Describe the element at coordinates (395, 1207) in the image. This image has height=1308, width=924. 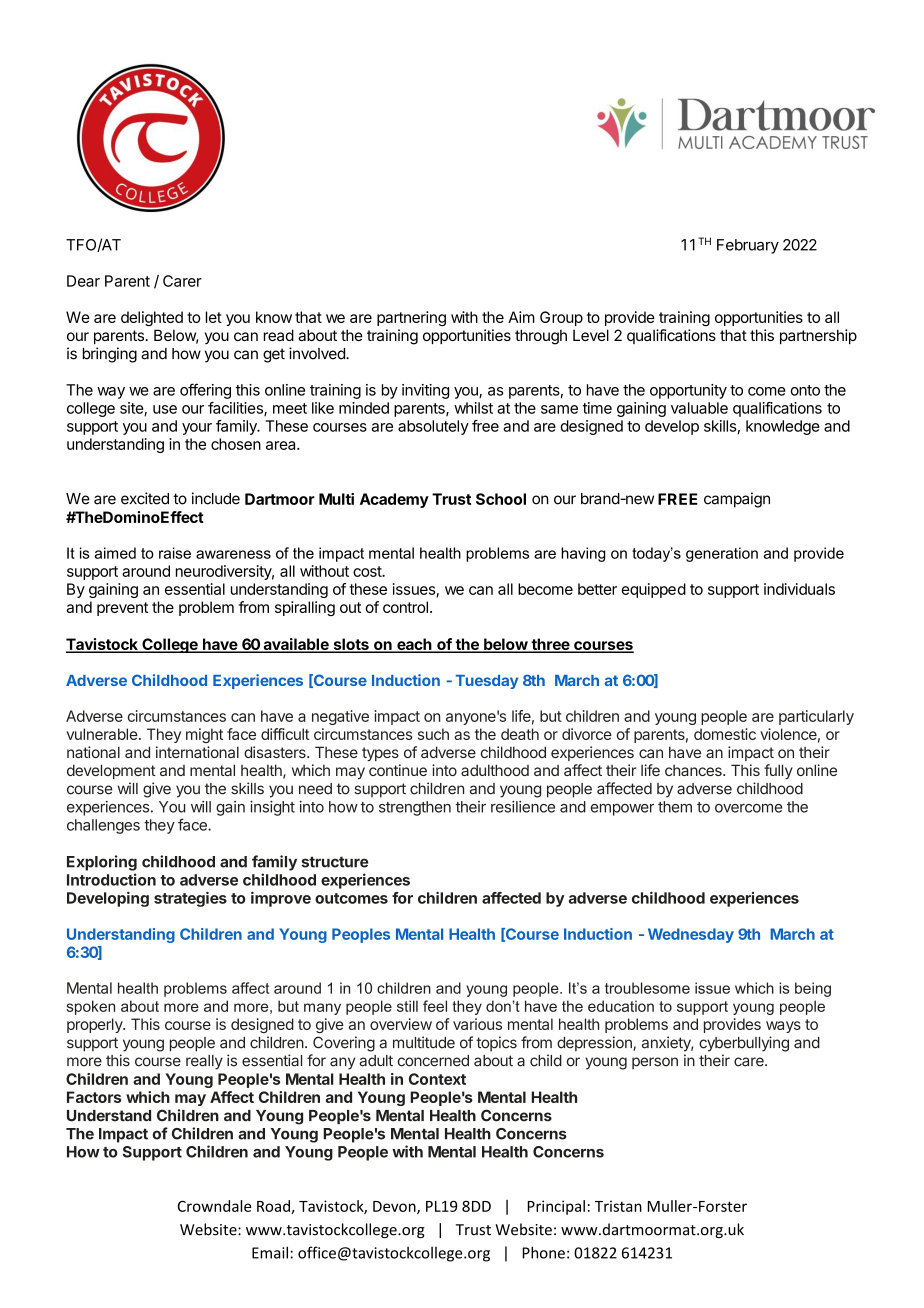
I see `Devon` at that location.
